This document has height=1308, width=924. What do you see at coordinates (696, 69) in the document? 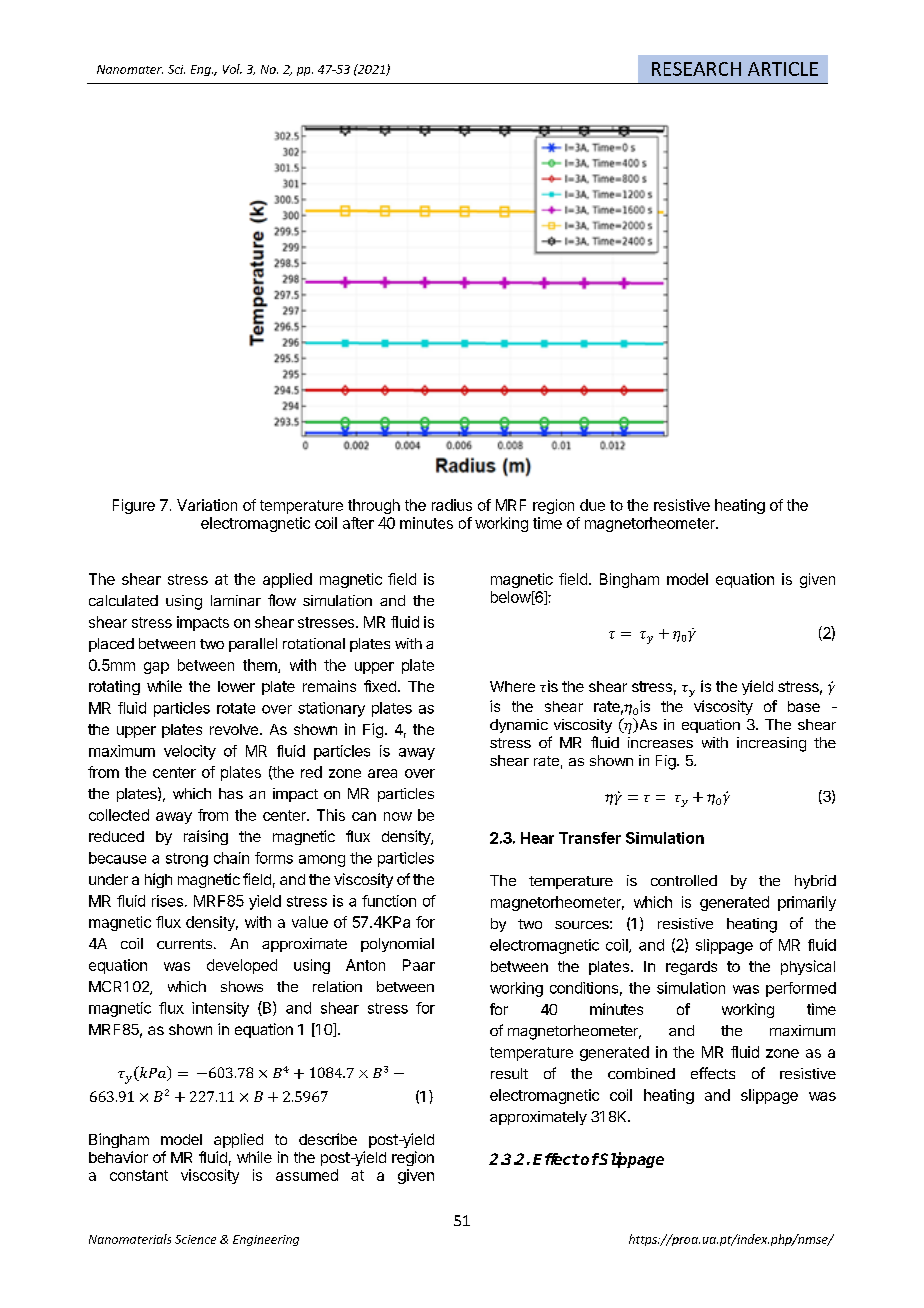
I see `RESEARCH` at bounding box center [696, 69].
